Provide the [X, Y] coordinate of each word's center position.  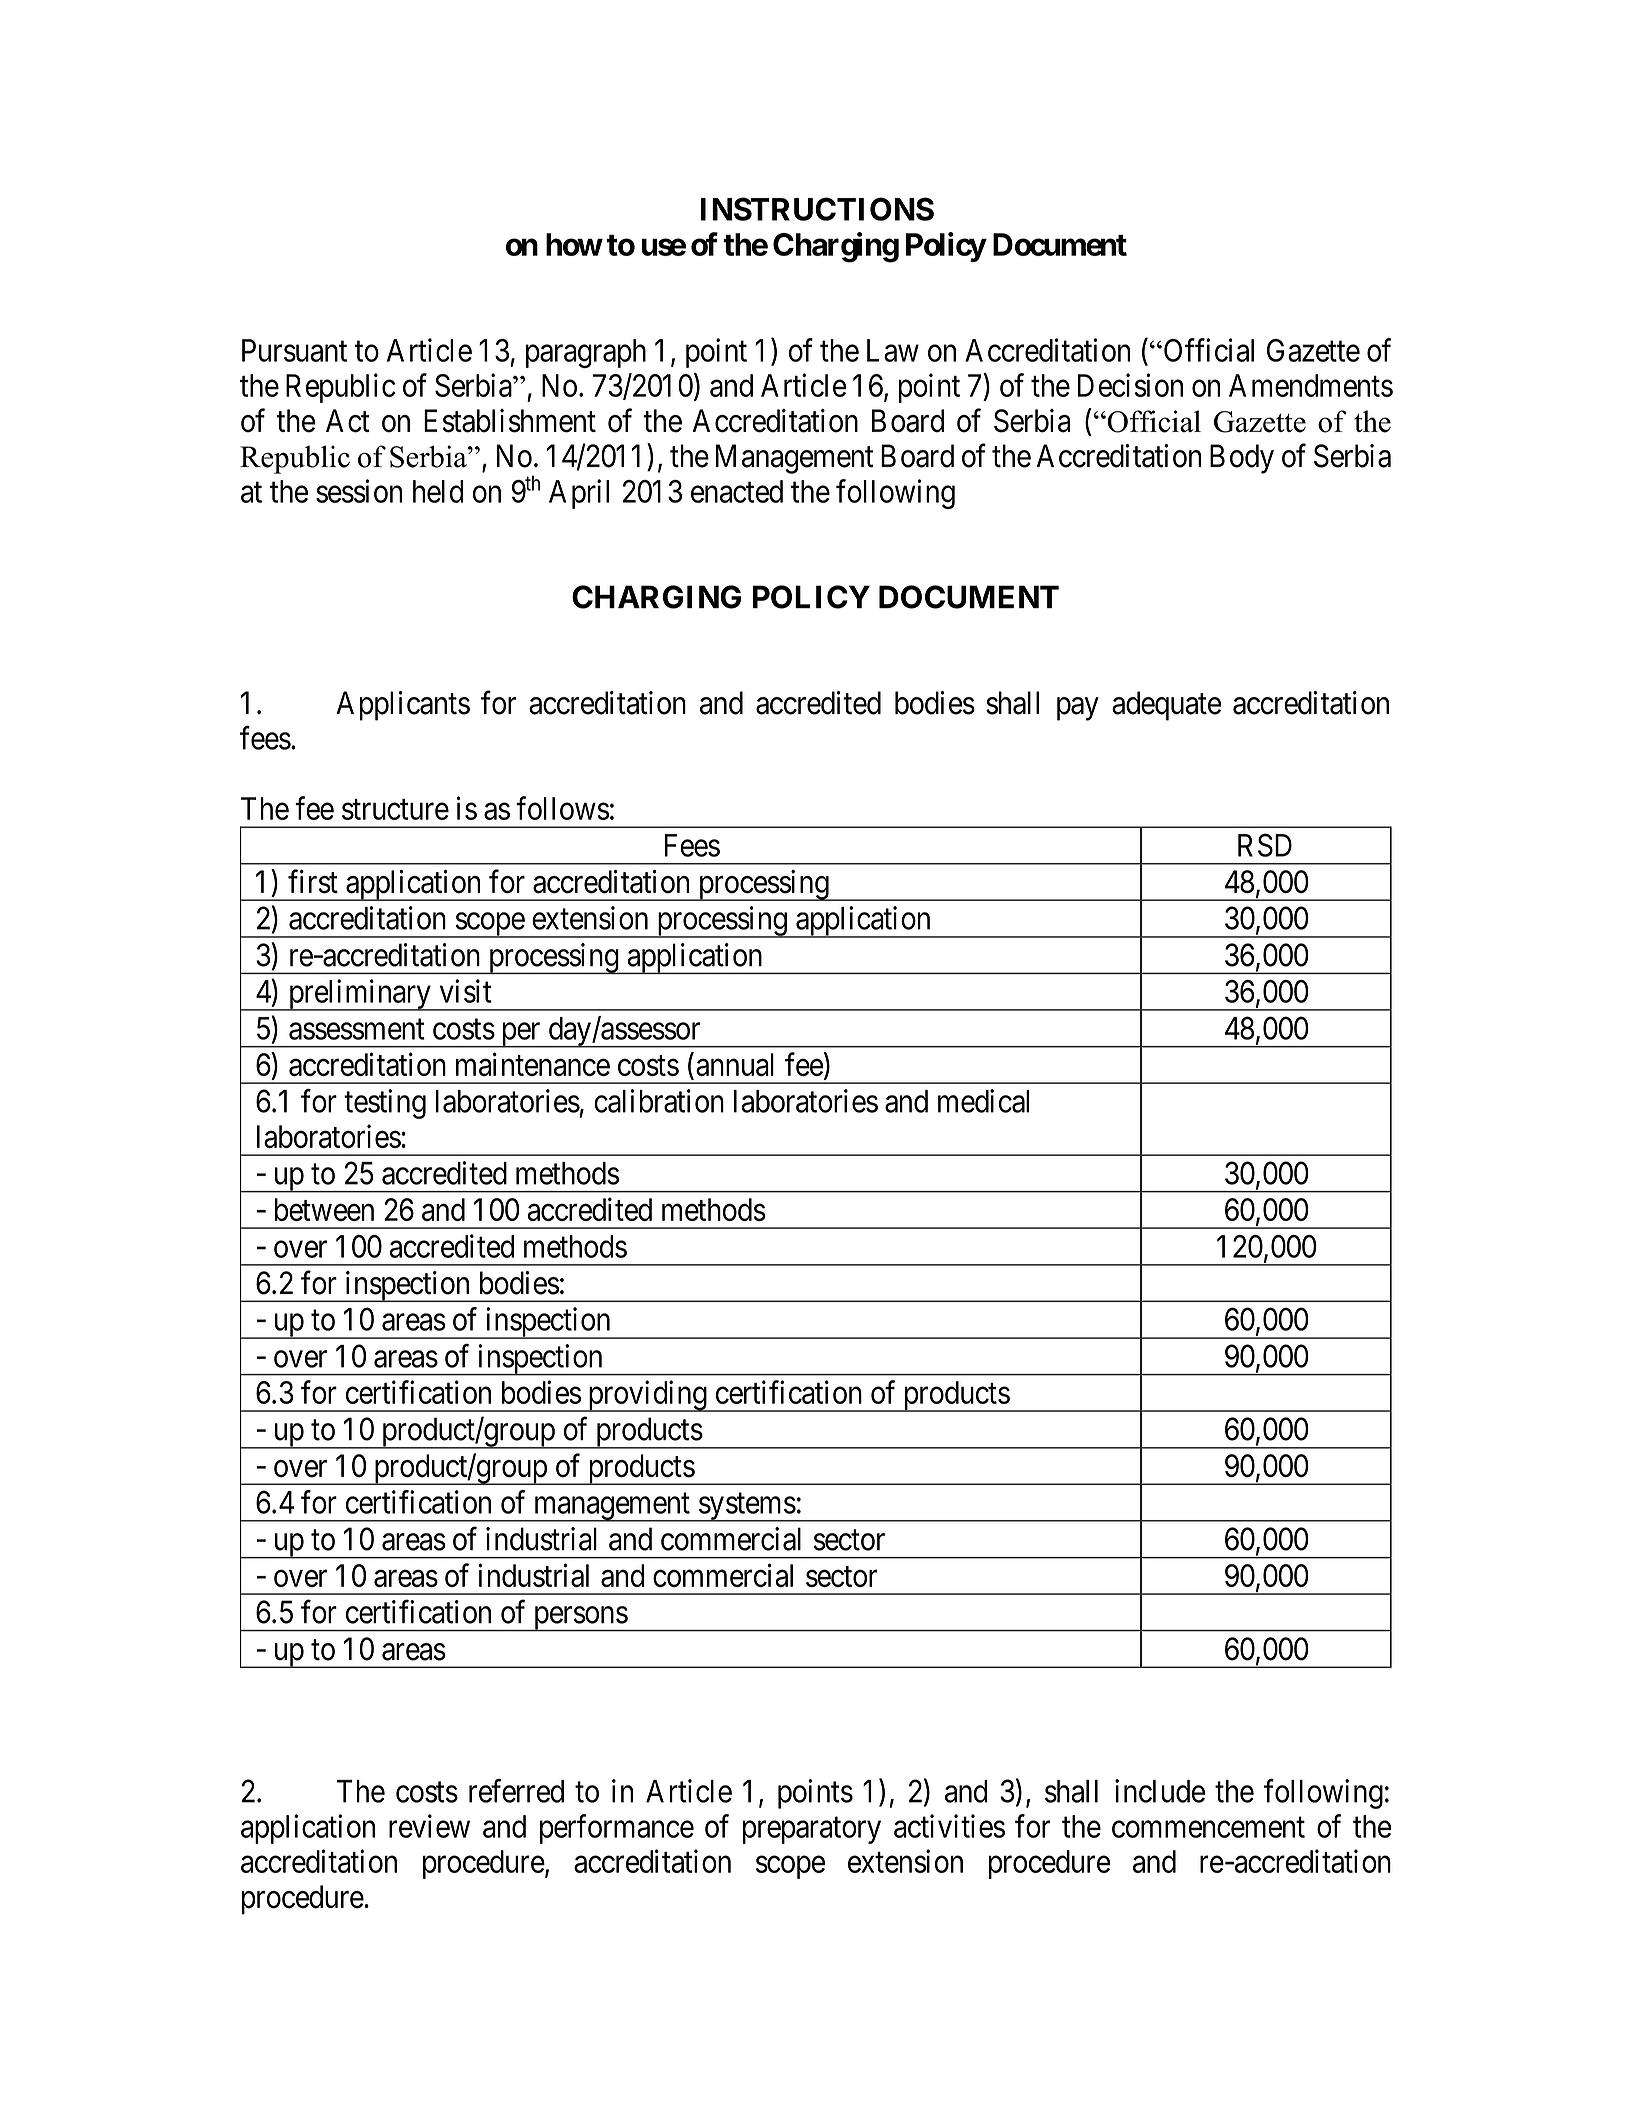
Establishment [510, 421]
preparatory [812, 1830]
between [324, 1209]
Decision [1130, 385]
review [429, 1826]
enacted [737, 491]
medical [983, 1101]
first [313, 881]
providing [647, 1396]
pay [1078, 709]
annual [735, 1064]
